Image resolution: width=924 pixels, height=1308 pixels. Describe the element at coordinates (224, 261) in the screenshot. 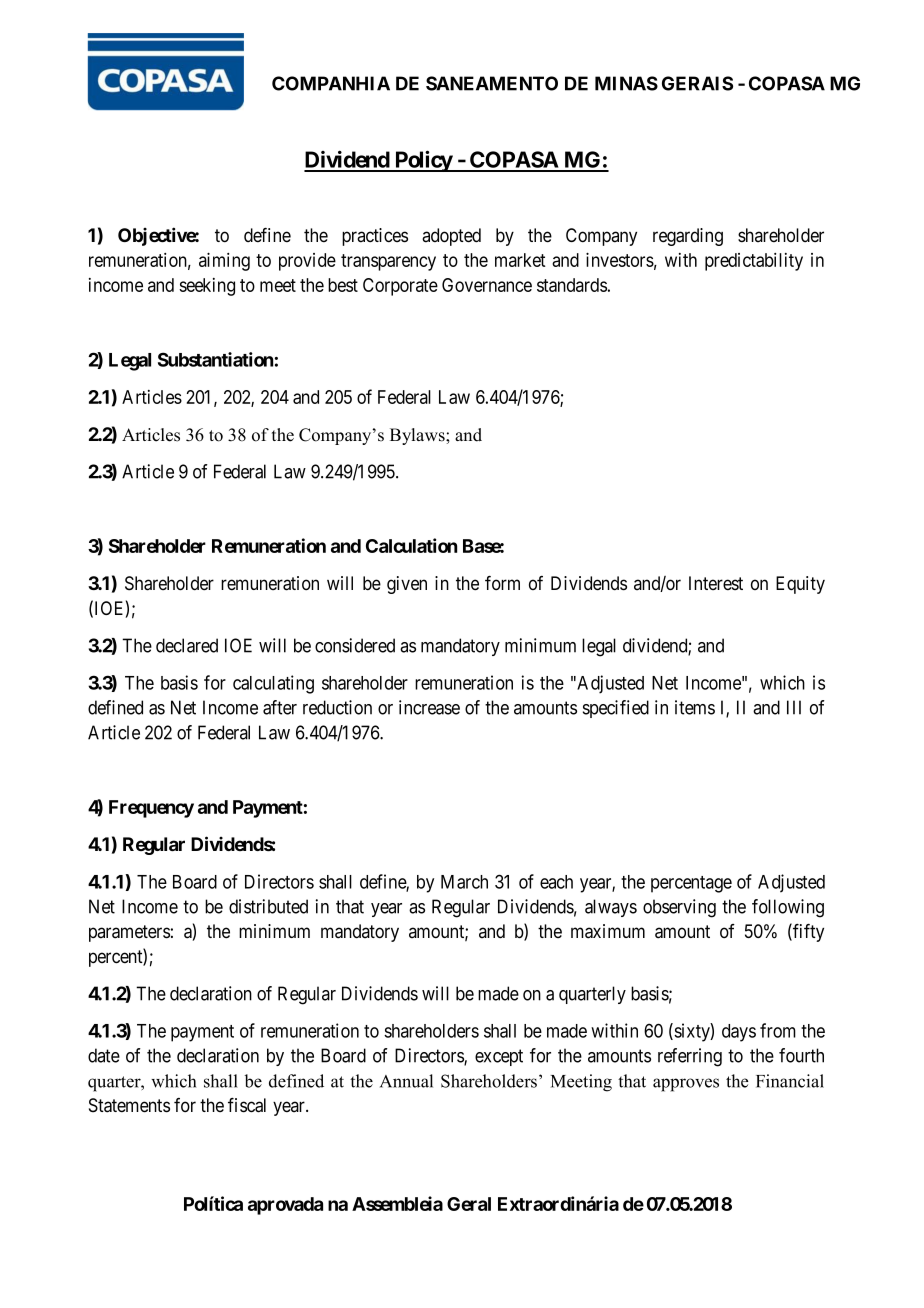

I see `aiming` at that location.
